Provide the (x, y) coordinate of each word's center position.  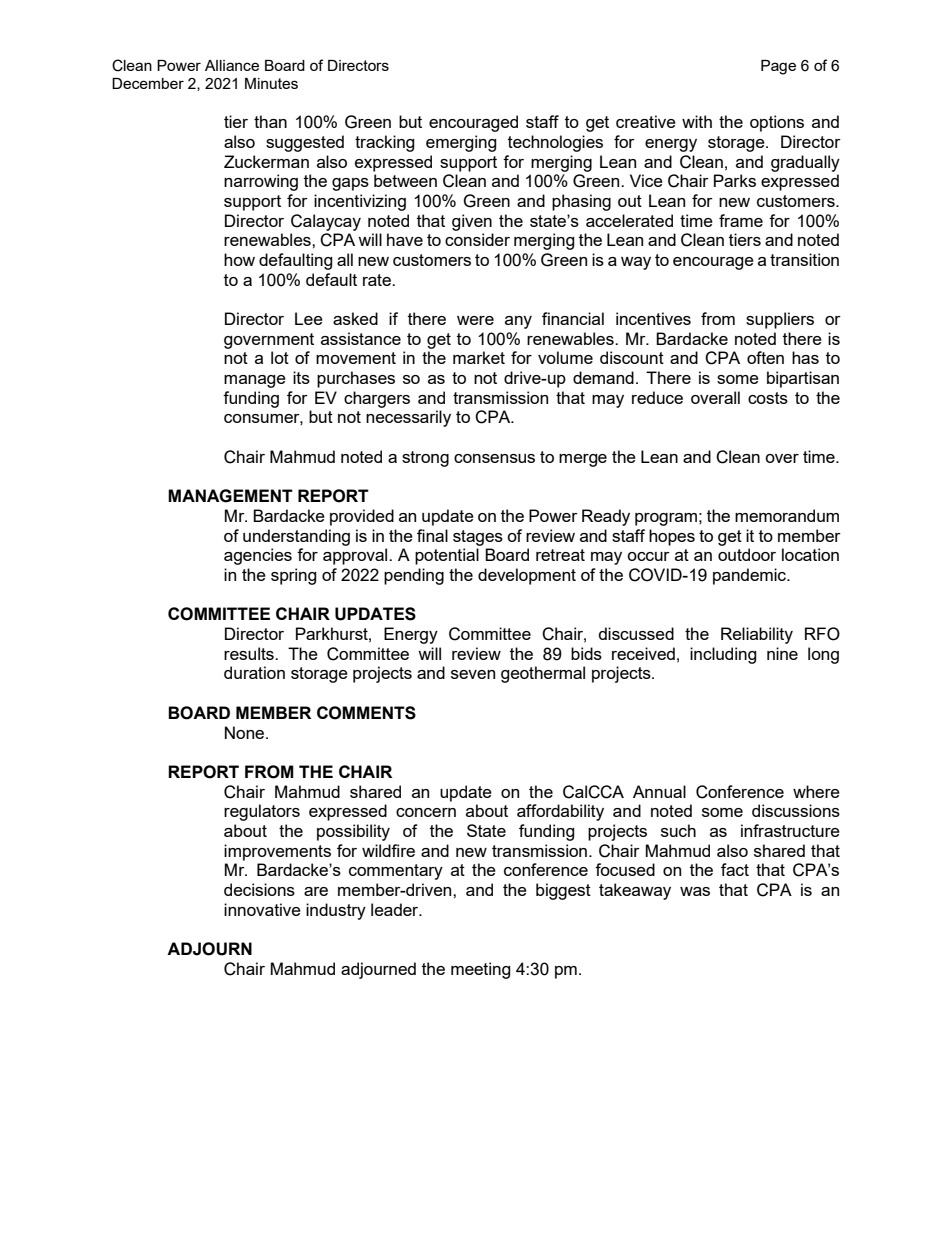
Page (778, 67)
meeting (481, 970)
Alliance (232, 65)
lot (280, 357)
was (695, 891)
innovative (262, 909)
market (479, 357)
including (723, 655)
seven (473, 674)
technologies (555, 143)
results (250, 653)
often (765, 357)
